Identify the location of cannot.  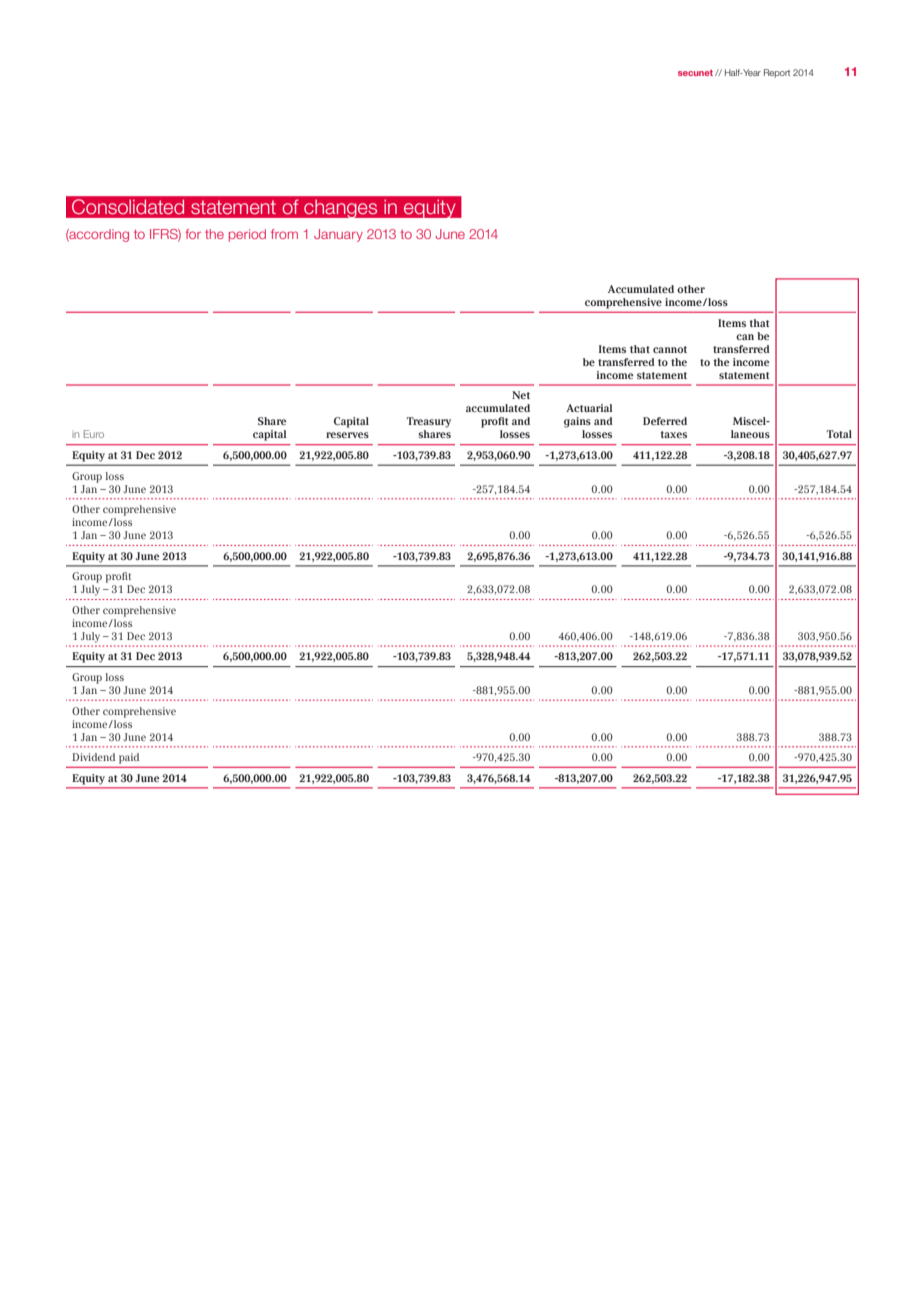
(670, 349).
